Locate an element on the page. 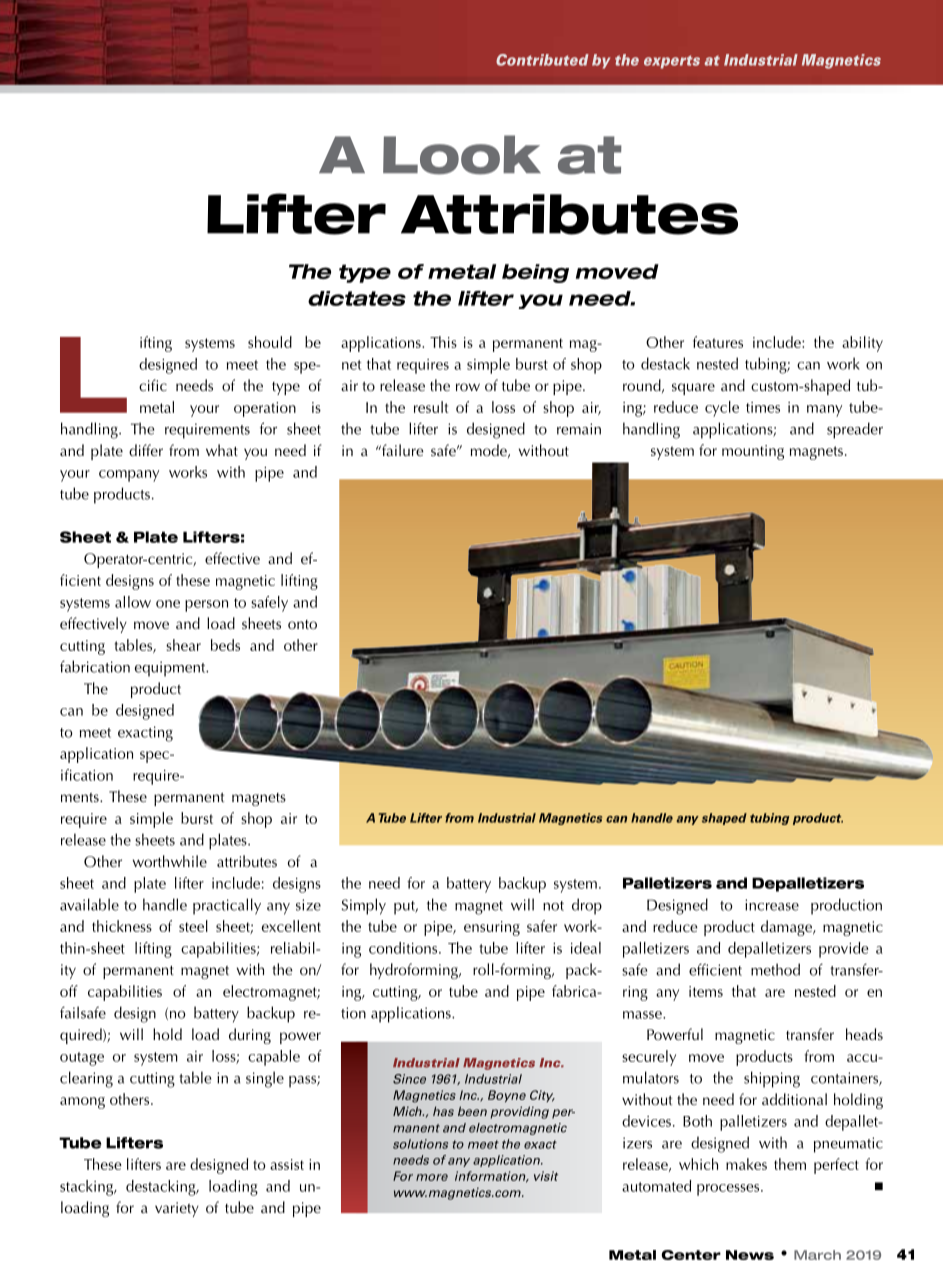  experts is located at coordinates (672, 62).
